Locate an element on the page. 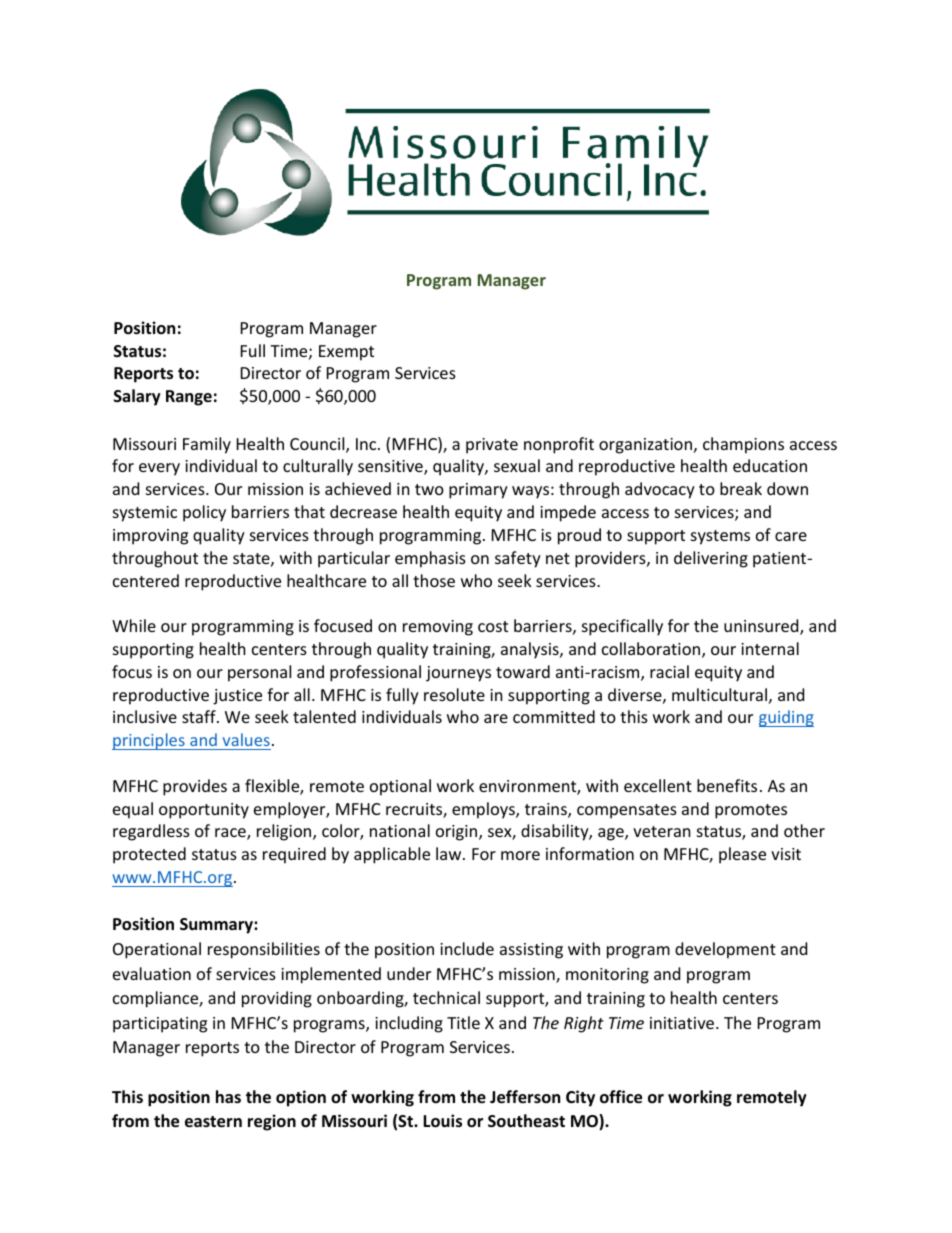 This document has height=1233, width=952. emphasis is located at coordinates (430, 559).
